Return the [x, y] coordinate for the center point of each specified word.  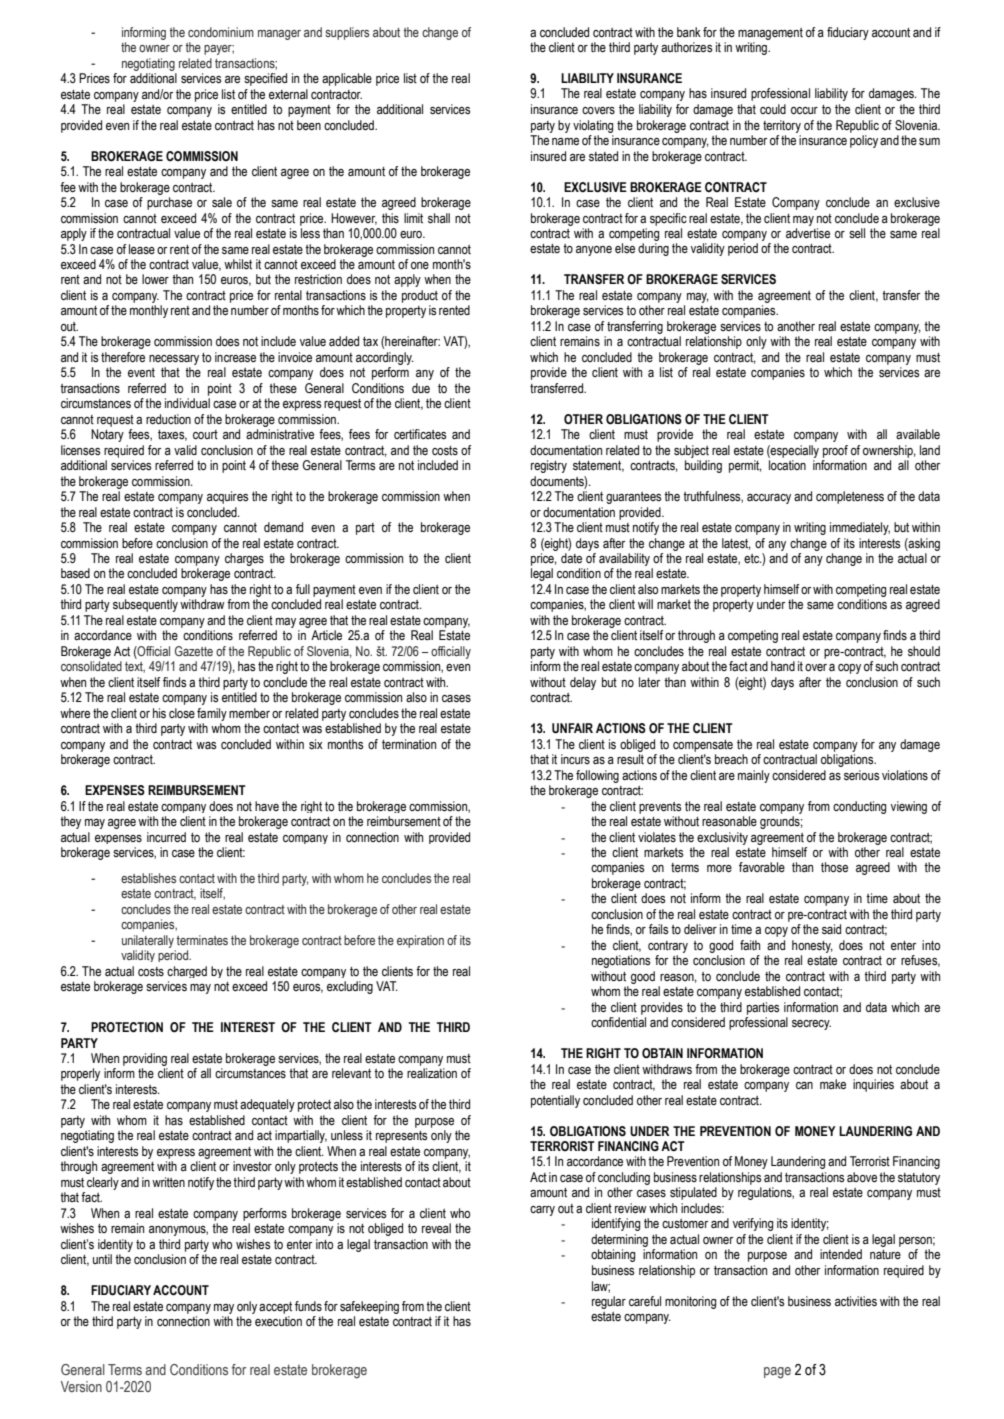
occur [804, 110]
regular [609, 1302]
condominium [221, 32]
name [565, 141]
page [777, 1373]
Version [81, 1386]
